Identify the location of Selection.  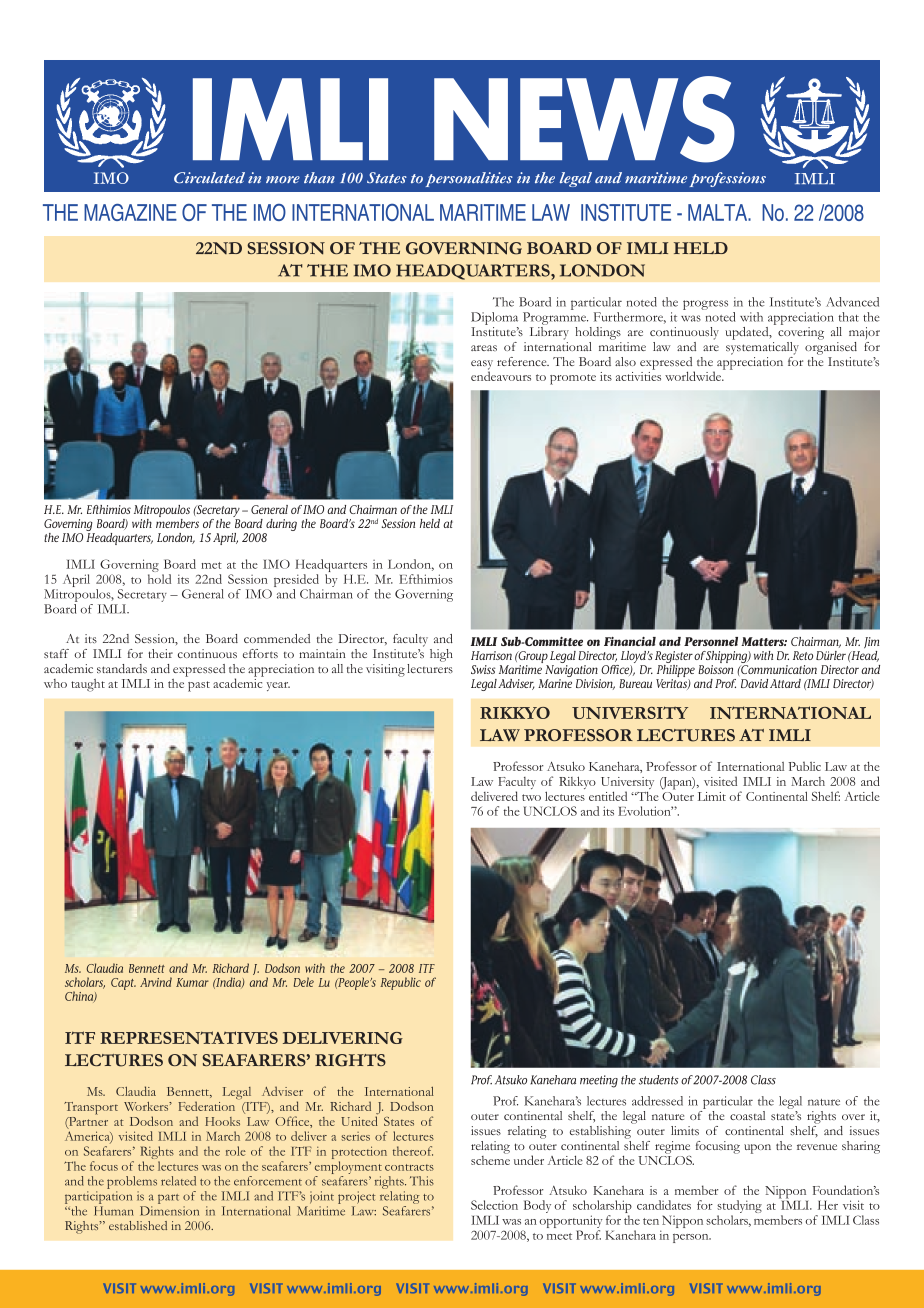
(494, 1205).
